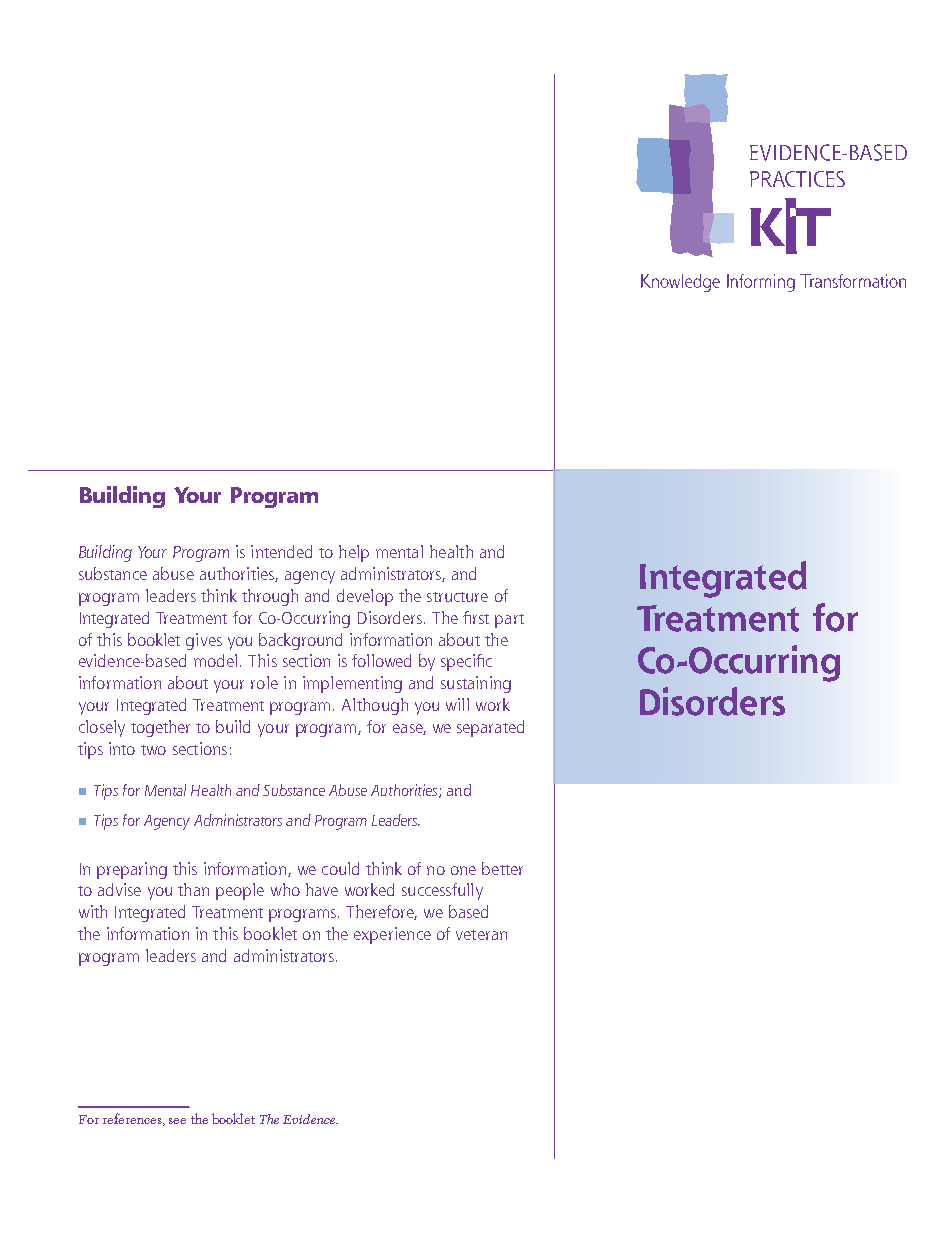  What do you see at coordinates (285, 889) in the screenshot?
I see `who` at bounding box center [285, 889].
